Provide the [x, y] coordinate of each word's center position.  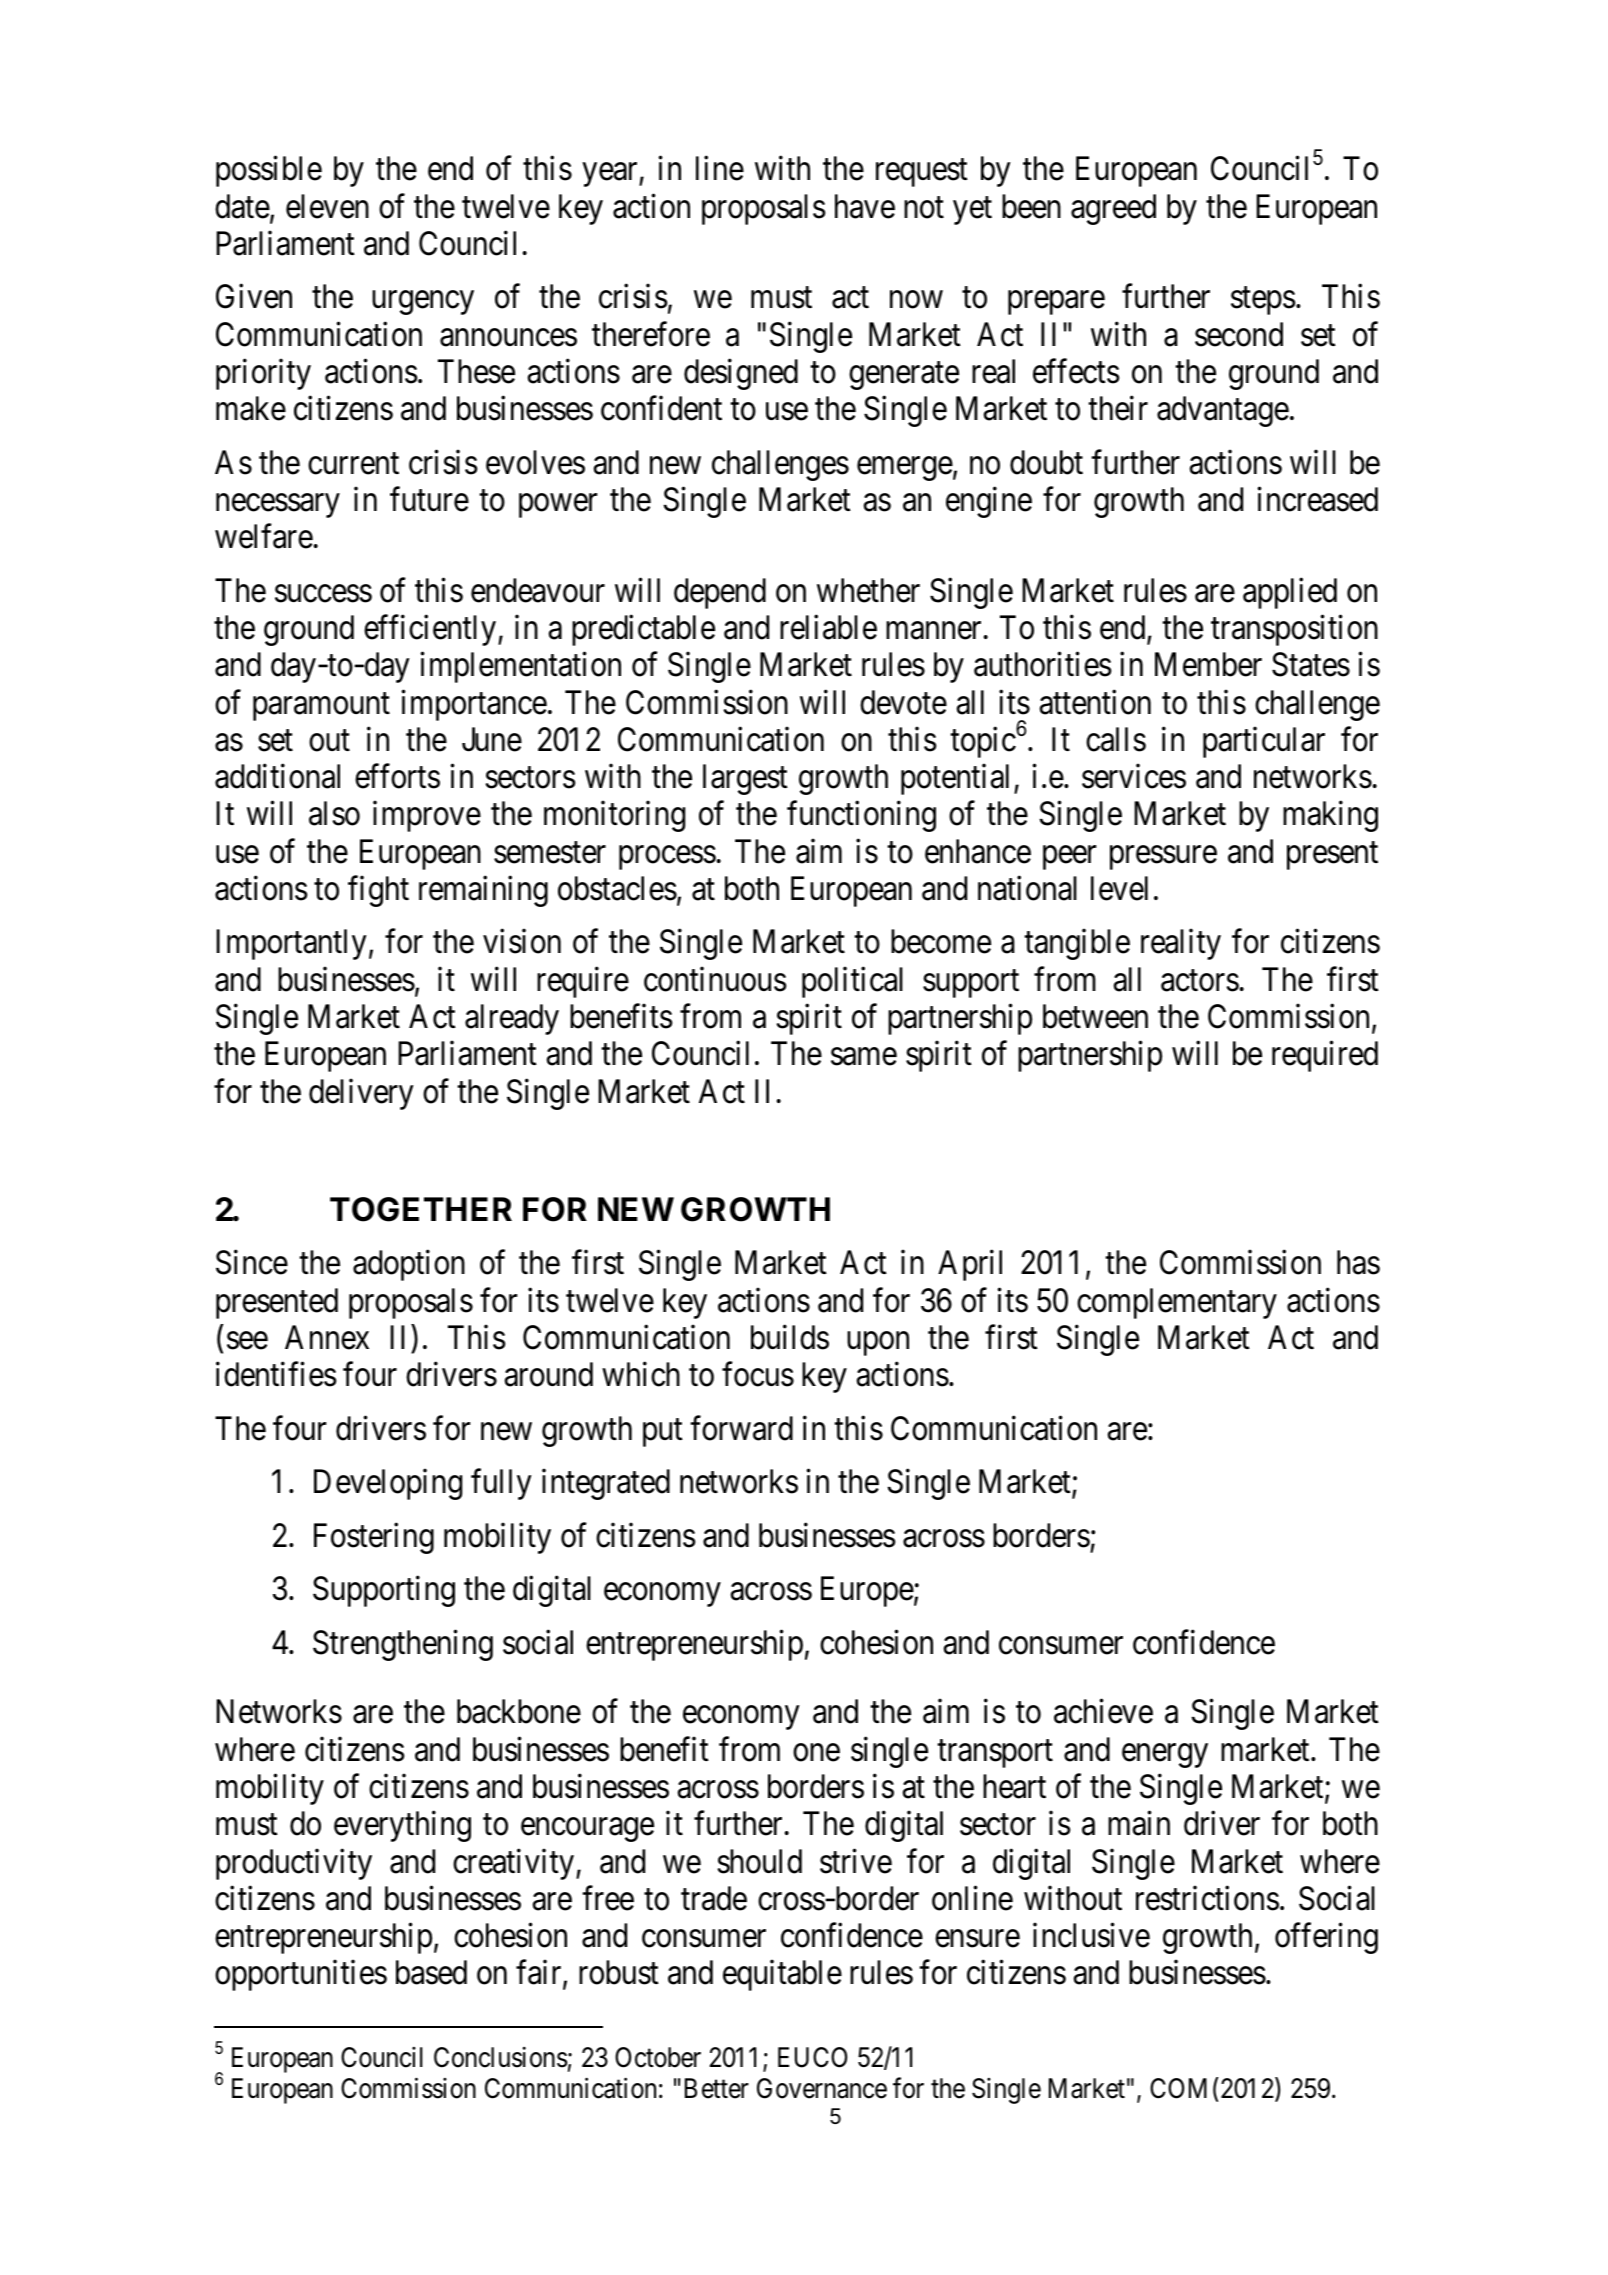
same [864, 1057]
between [1095, 1016]
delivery [361, 1094]
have [865, 206]
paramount [321, 707]
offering [1326, 1938]
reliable [828, 627]
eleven [327, 206]
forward [741, 1428]
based [431, 1972]
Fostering [374, 1538]
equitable [782, 1975]
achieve [1103, 1711]
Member [1208, 664]
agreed [1113, 209]
